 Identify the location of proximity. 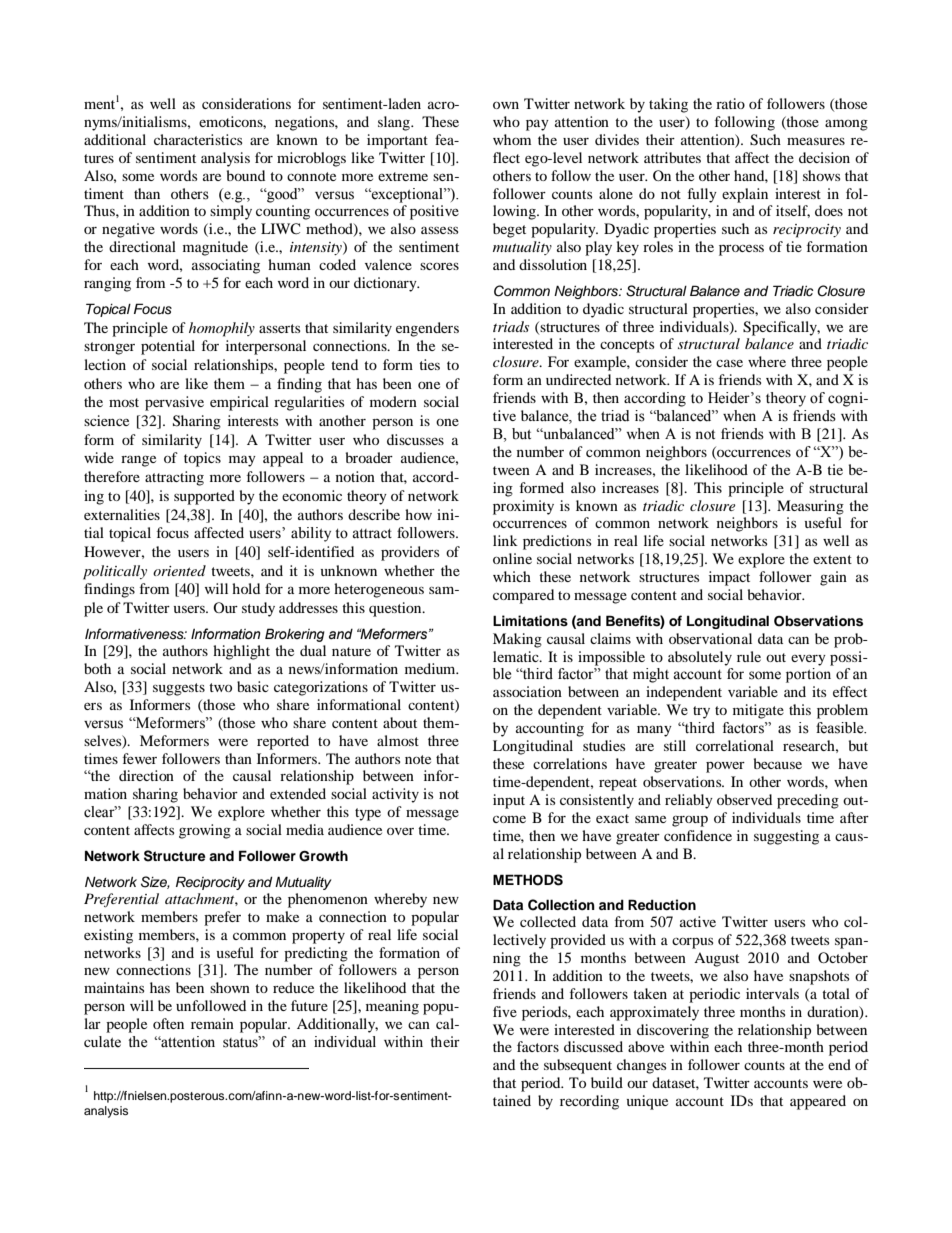
(523, 507).
